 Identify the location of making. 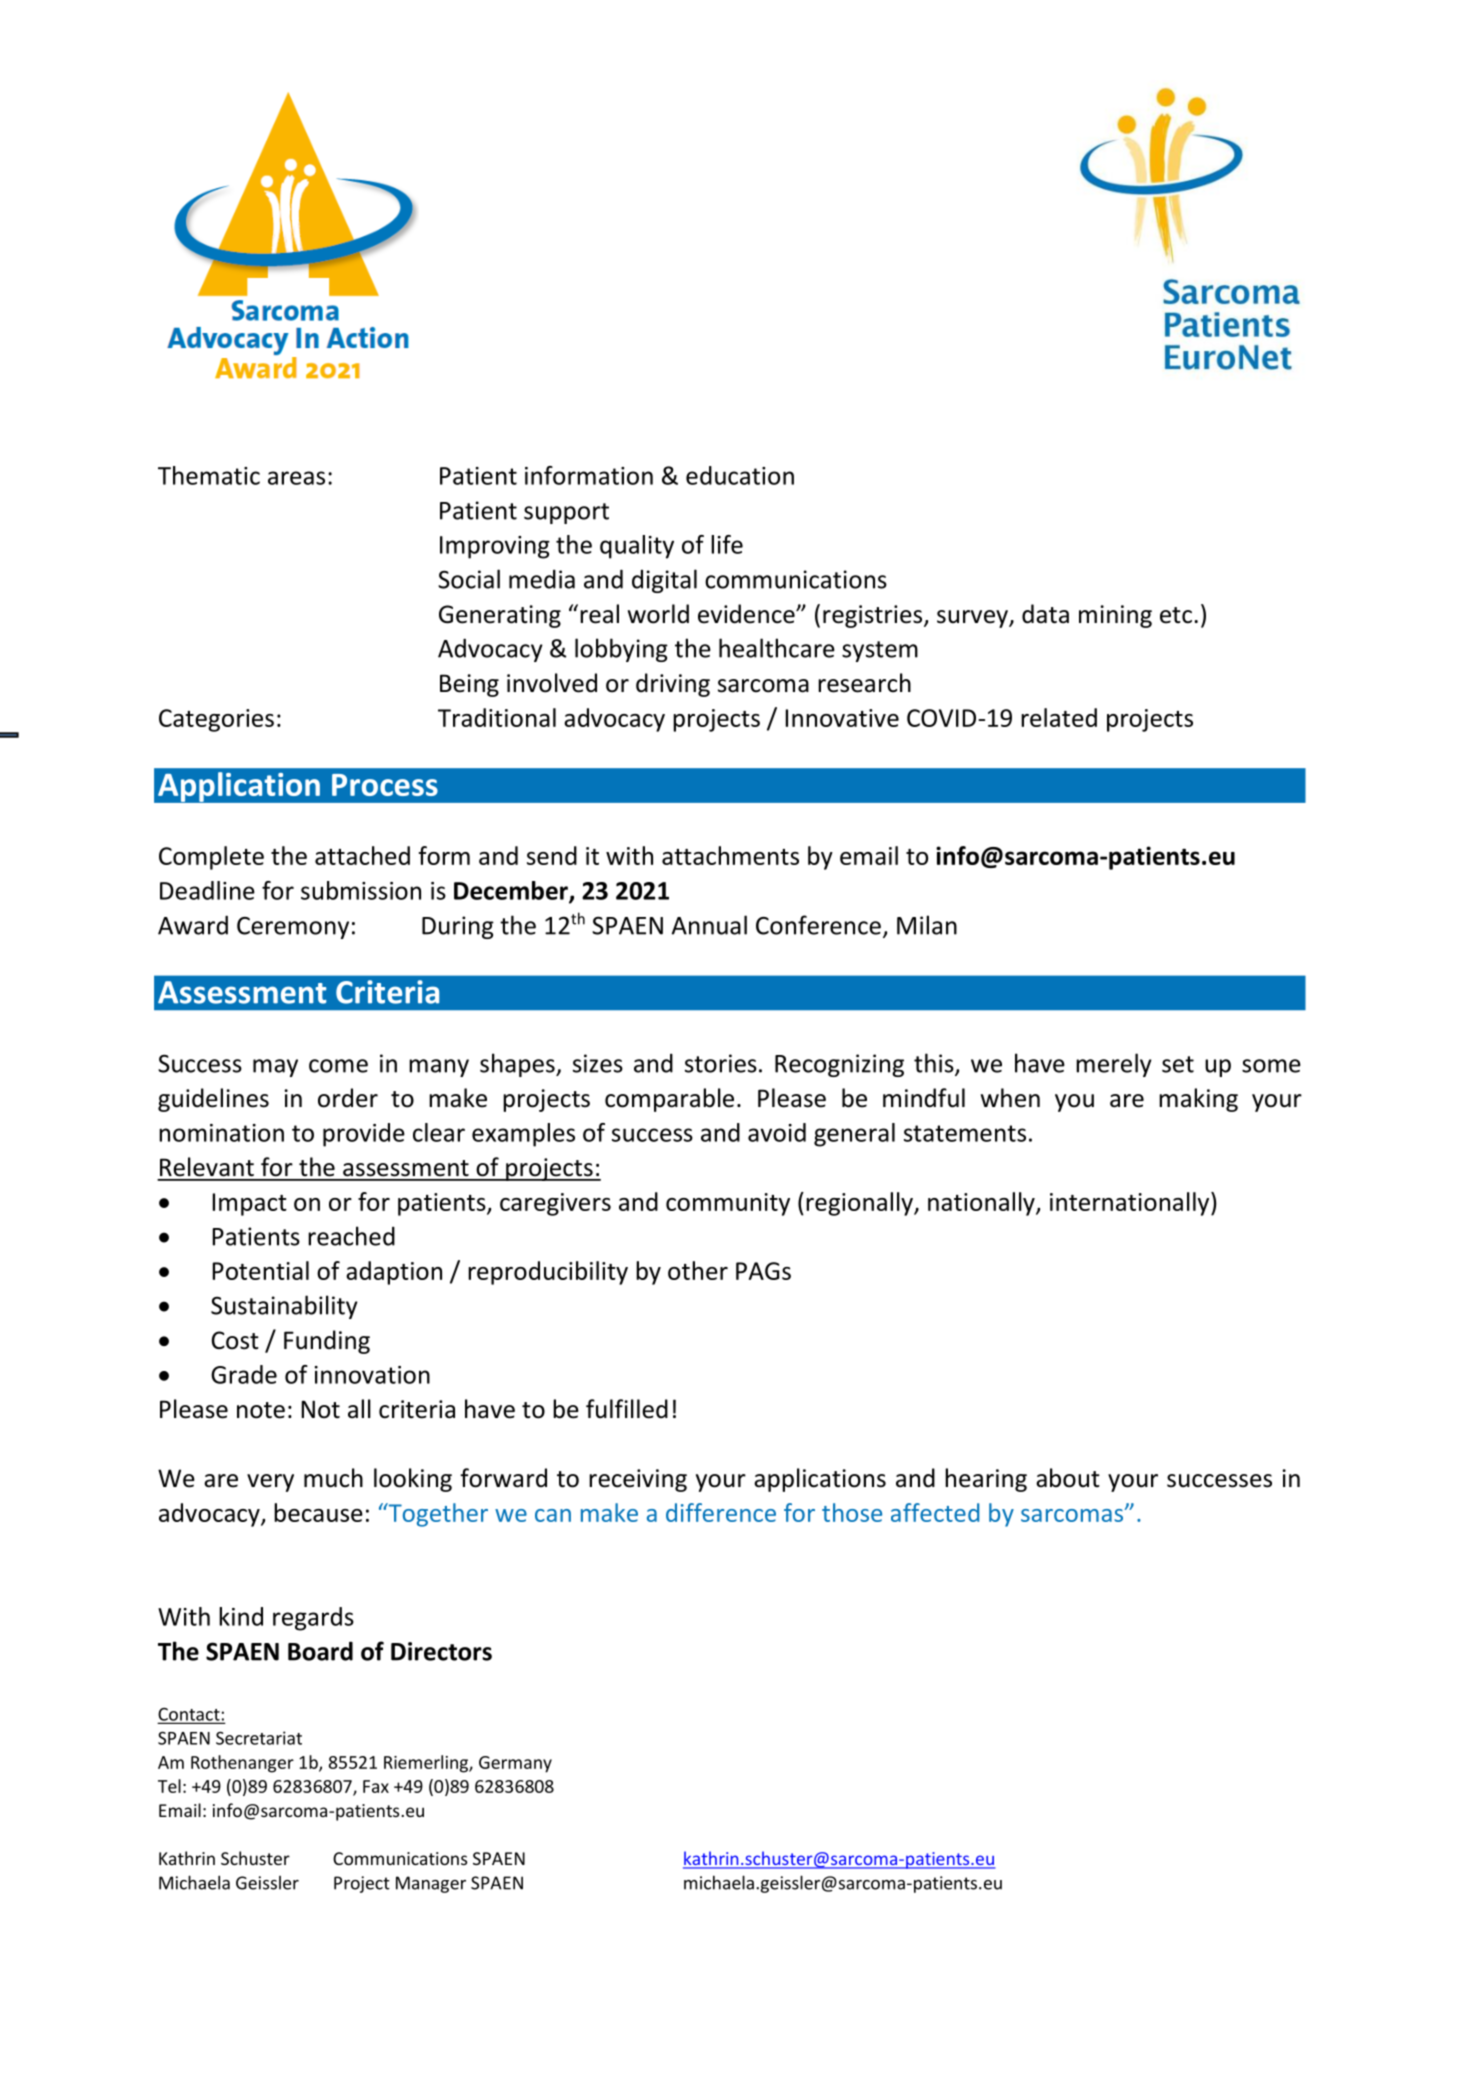
(1198, 1100).
